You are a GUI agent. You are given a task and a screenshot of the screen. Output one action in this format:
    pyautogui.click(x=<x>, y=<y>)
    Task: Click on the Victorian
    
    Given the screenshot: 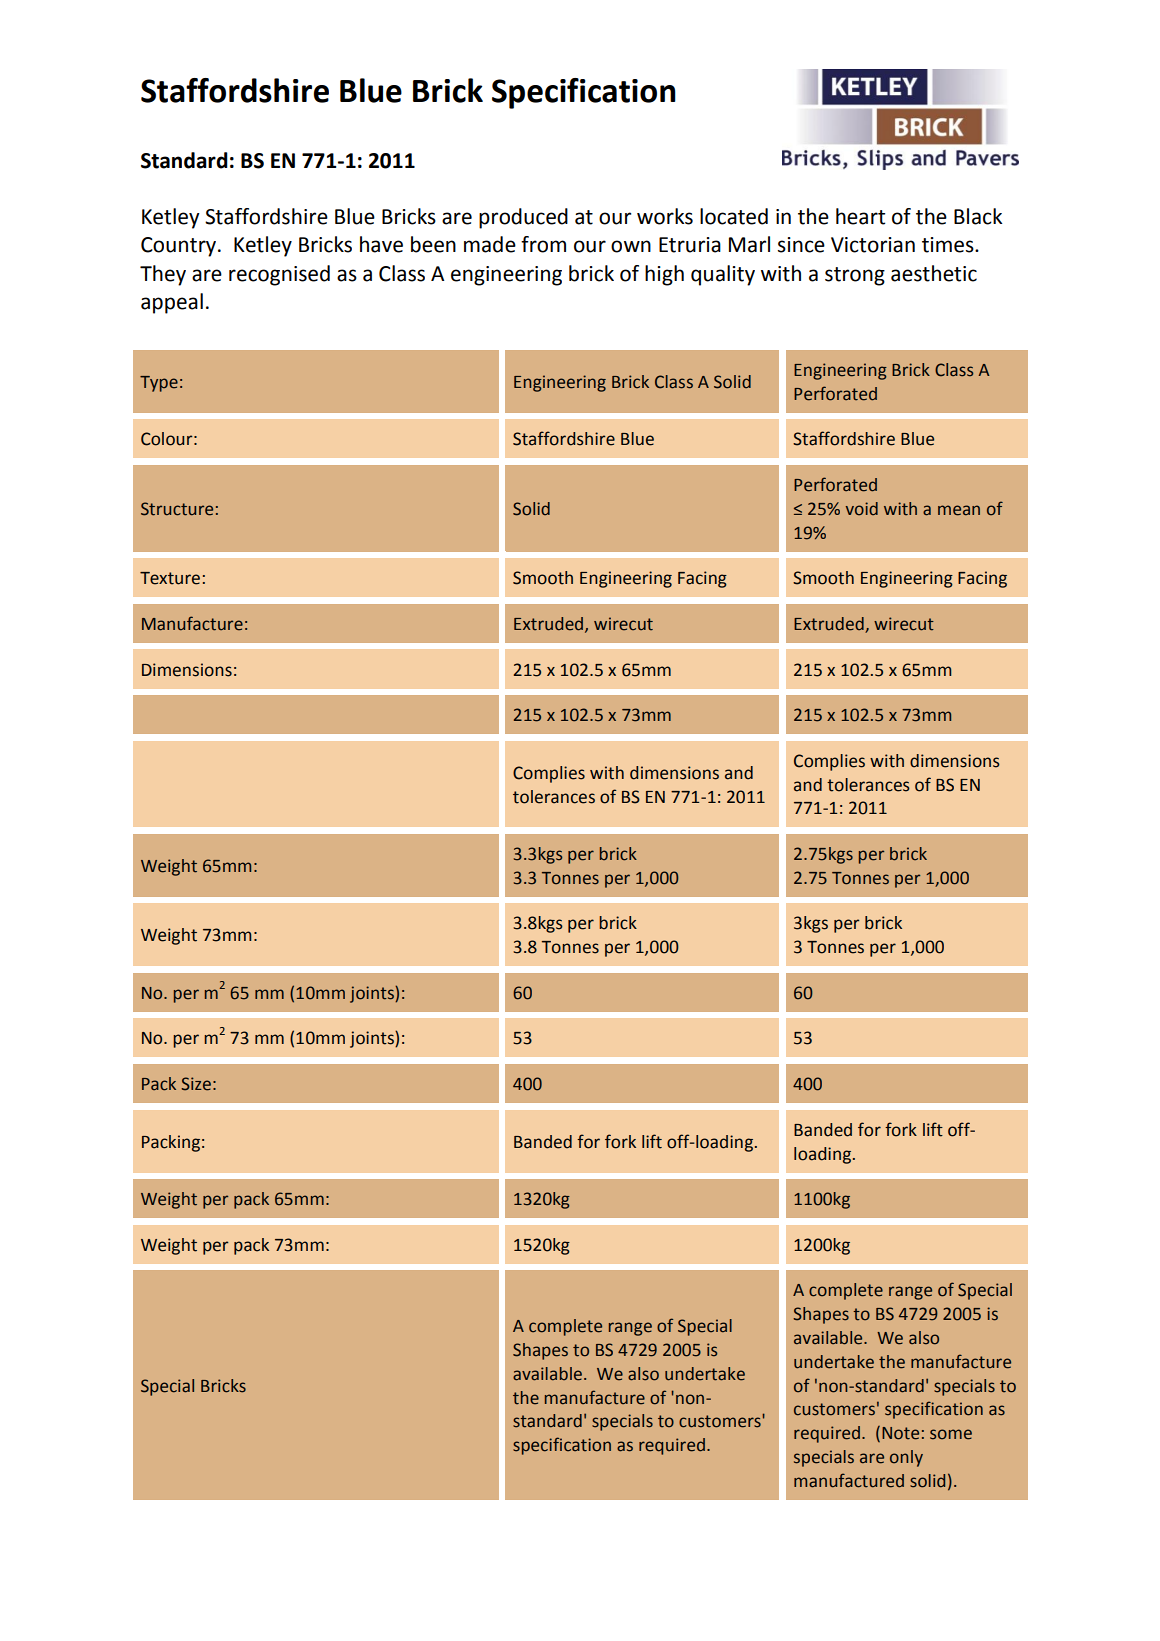 What is the action you would take?
    pyautogui.click(x=873, y=245)
